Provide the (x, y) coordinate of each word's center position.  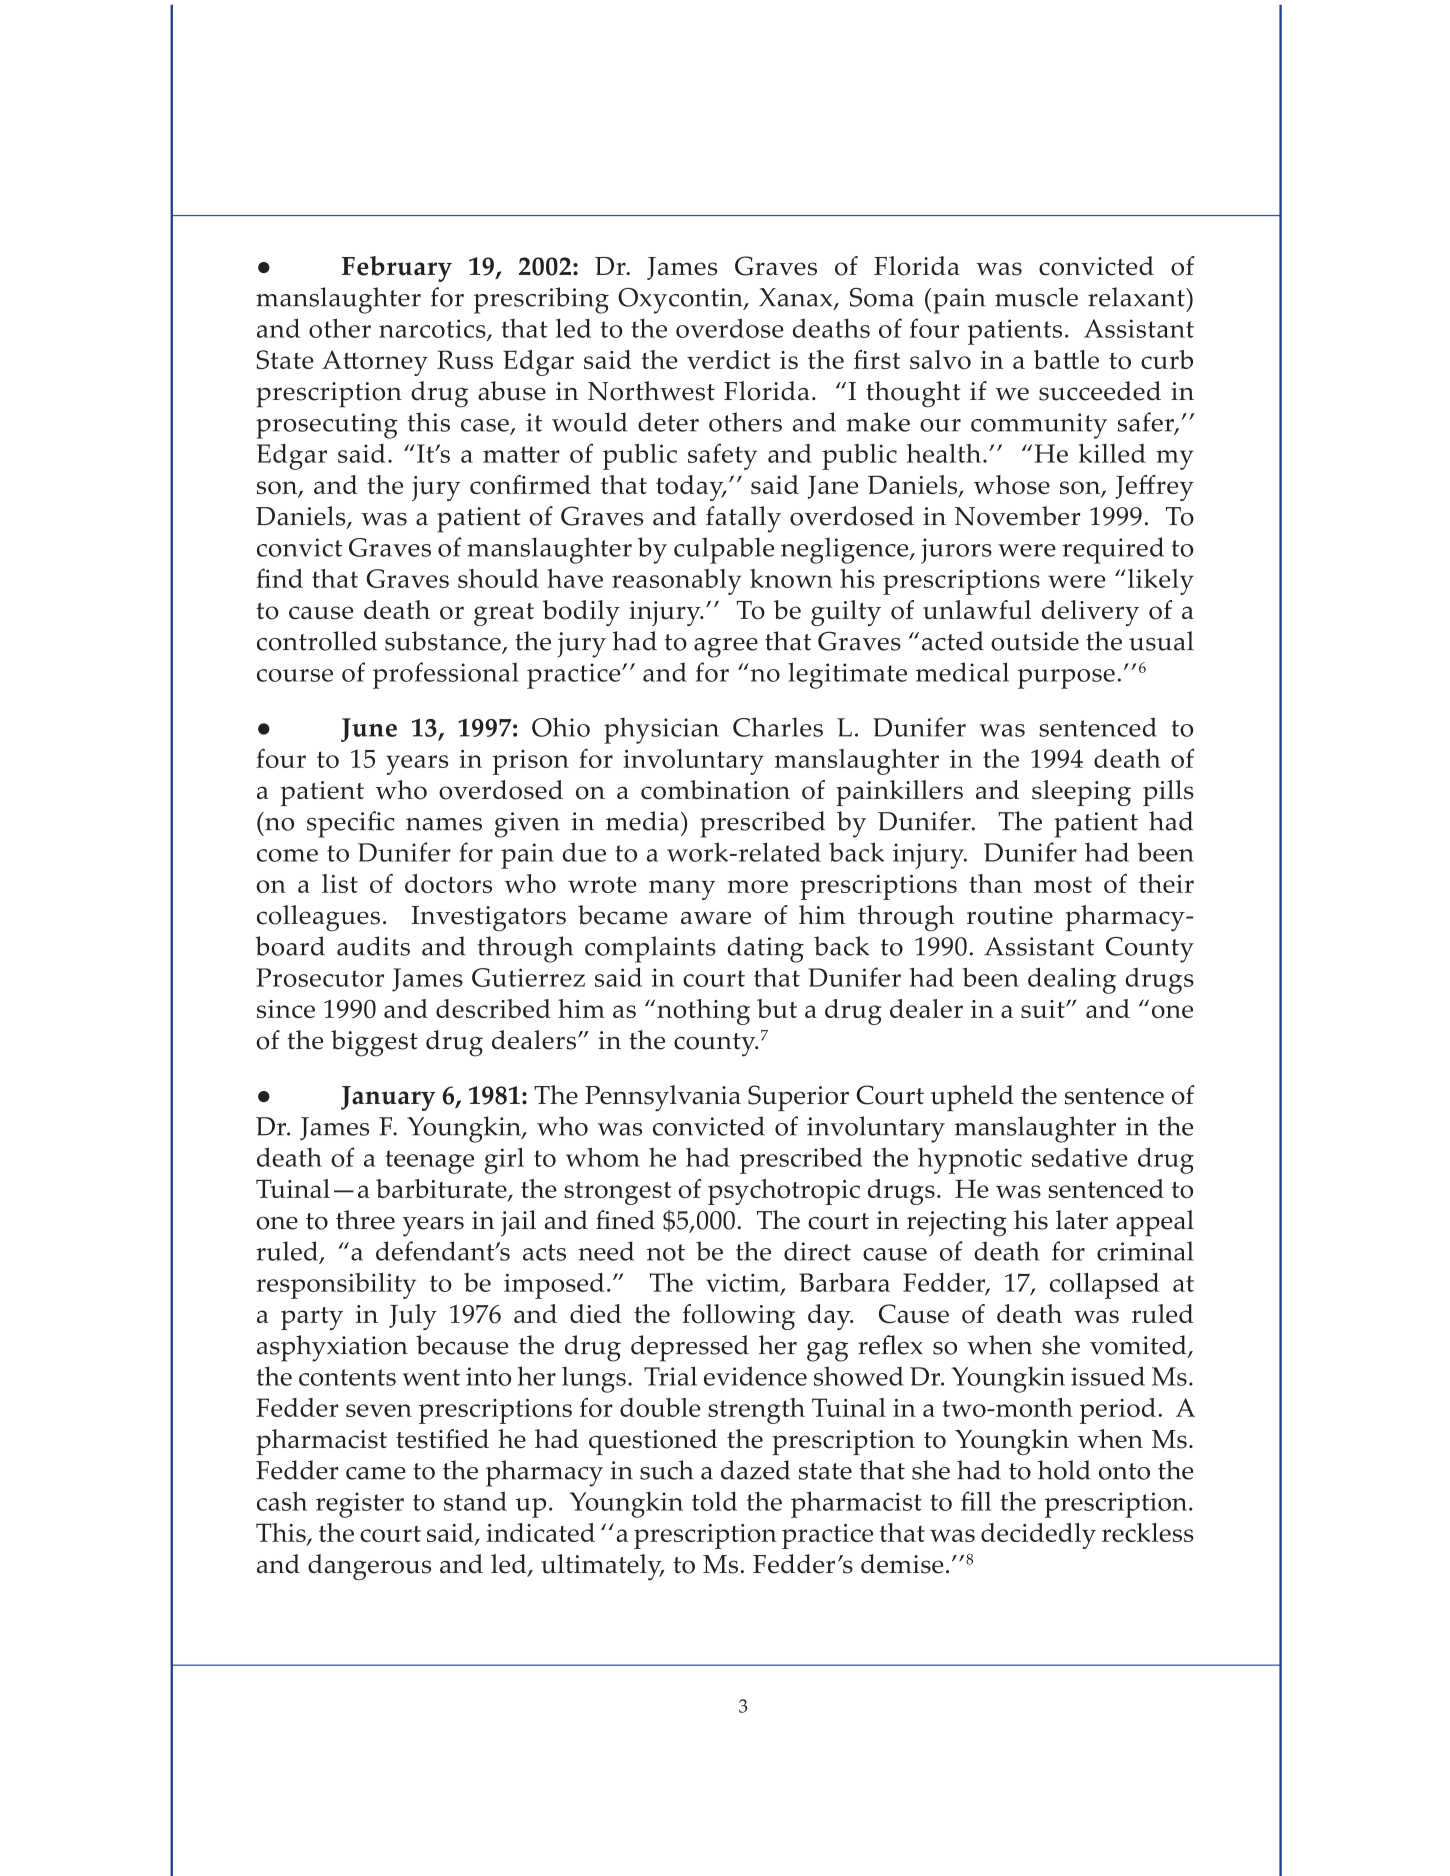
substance (444, 642)
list (340, 883)
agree (726, 648)
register (360, 1505)
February (397, 269)
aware (716, 918)
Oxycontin (681, 301)
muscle (1036, 297)
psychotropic (784, 1192)
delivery (1090, 613)
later (1082, 1220)
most (1063, 885)
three (365, 1220)
